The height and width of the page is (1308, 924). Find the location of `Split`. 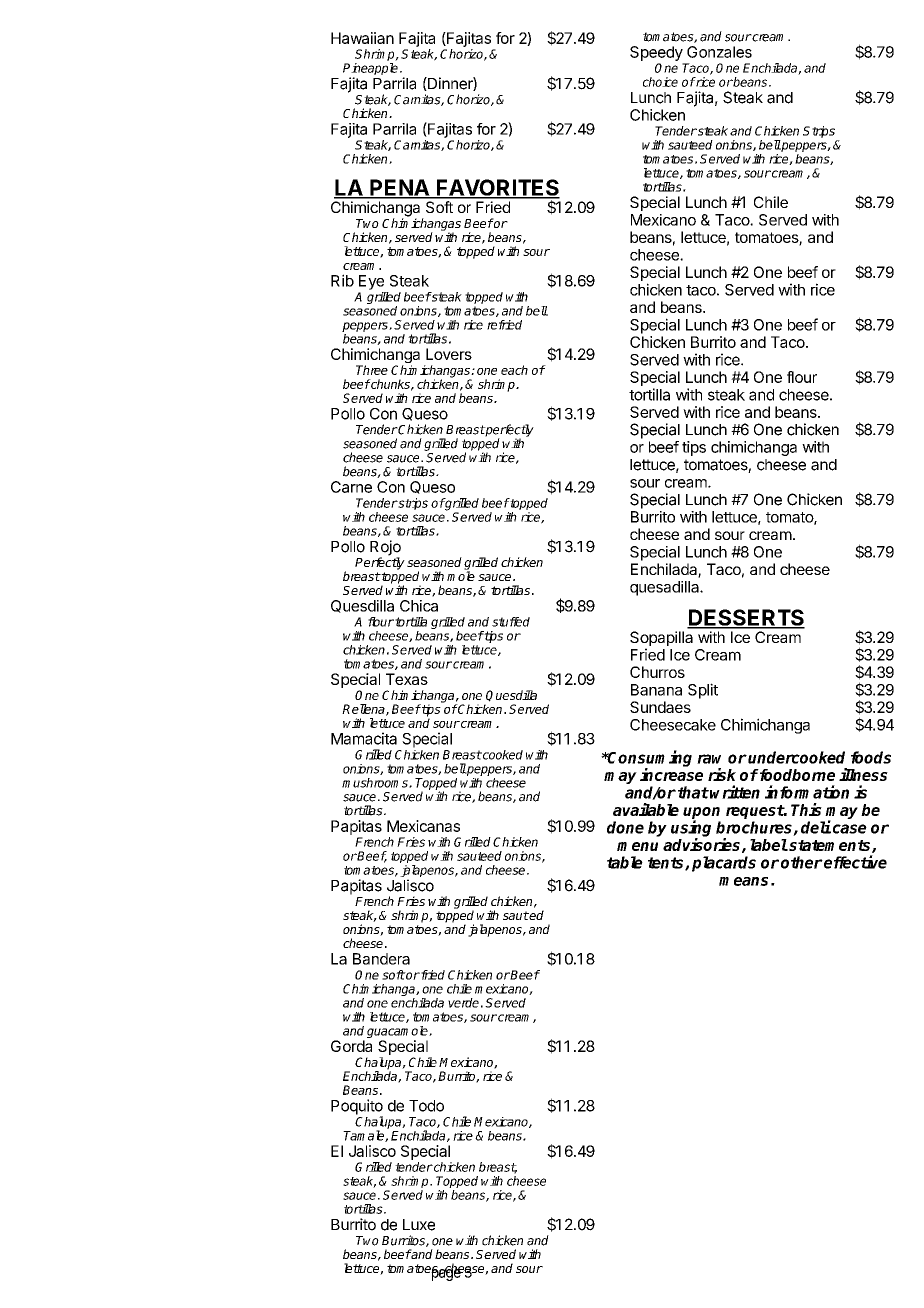

Split is located at coordinates (703, 691).
